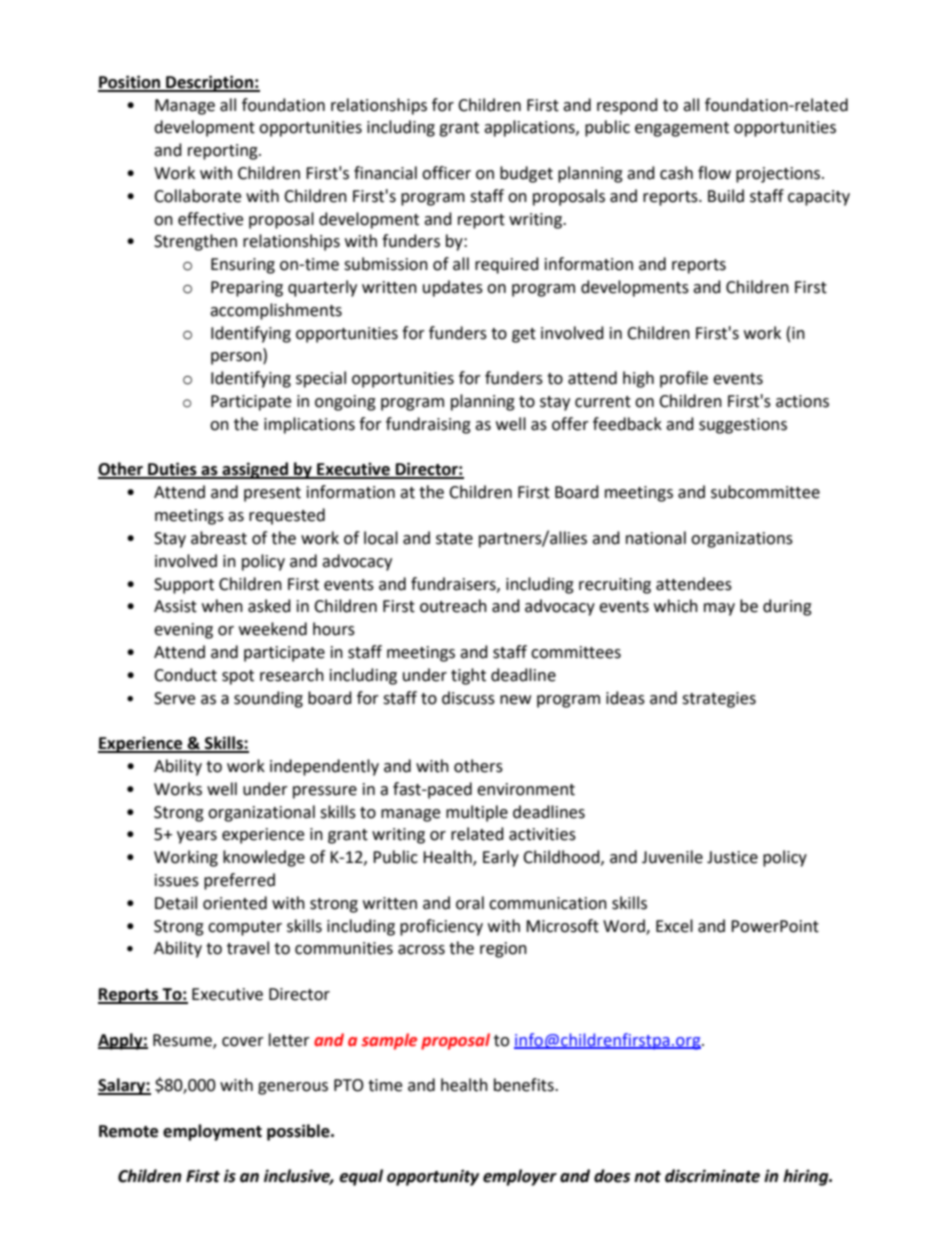 The height and width of the screenshot is (1233, 952). Describe the element at coordinates (183, 631) in the screenshot. I see `evening` at that location.
